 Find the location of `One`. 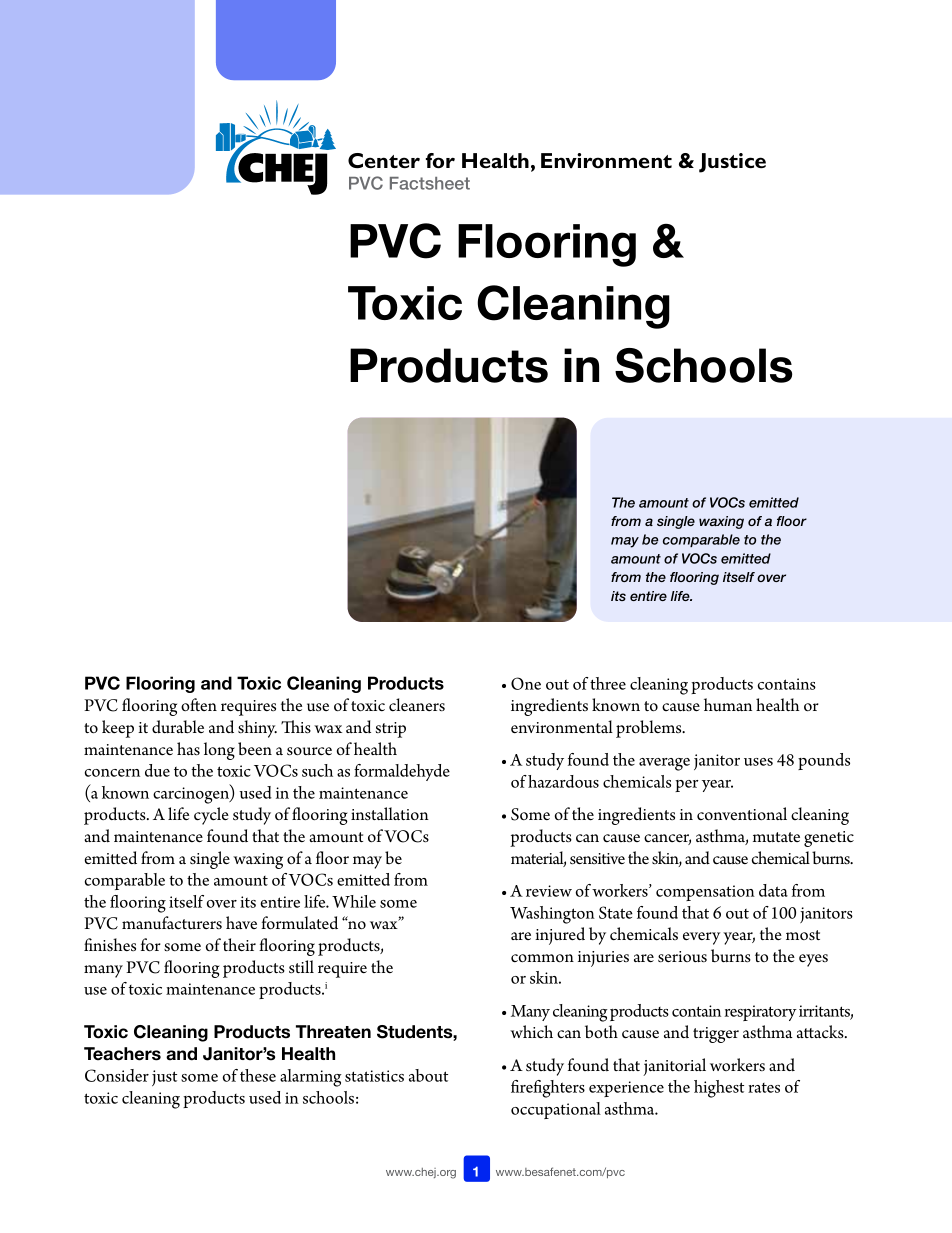

One is located at coordinates (526, 683).
